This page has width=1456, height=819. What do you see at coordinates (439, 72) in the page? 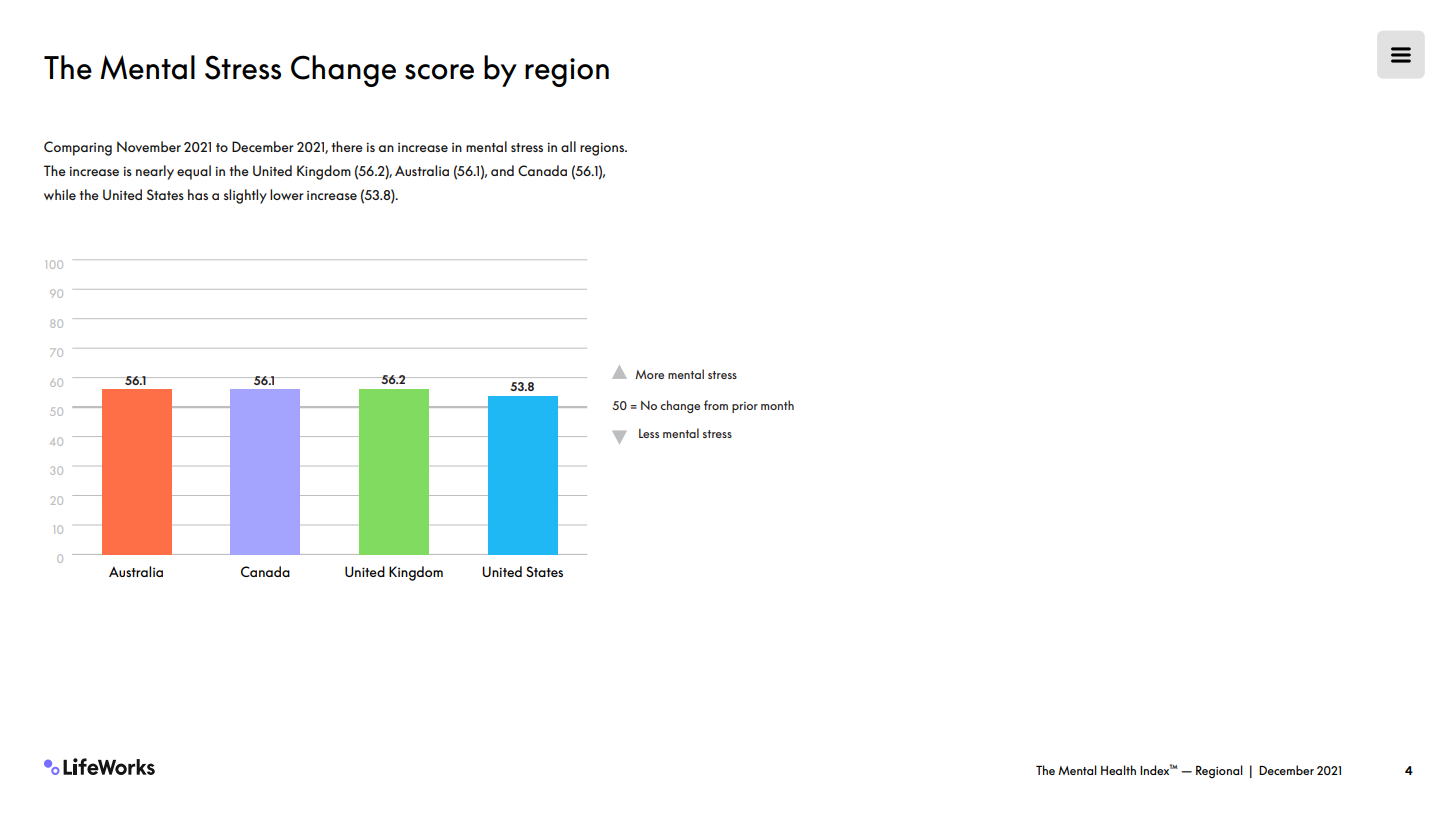
I see `score` at bounding box center [439, 72].
